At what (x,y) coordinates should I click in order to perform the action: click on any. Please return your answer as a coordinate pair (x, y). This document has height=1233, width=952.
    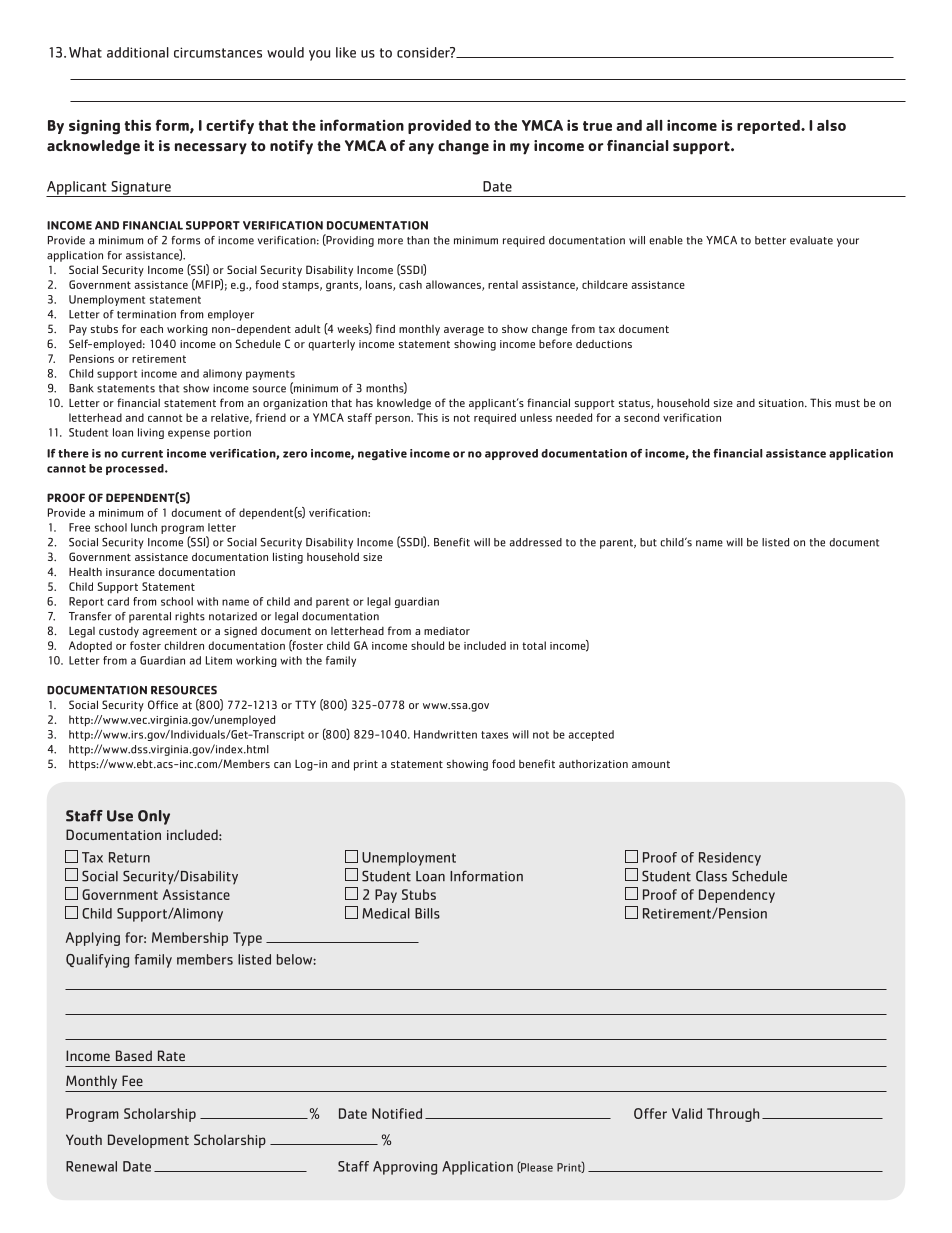
    Looking at the image, I should click on (421, 149).
